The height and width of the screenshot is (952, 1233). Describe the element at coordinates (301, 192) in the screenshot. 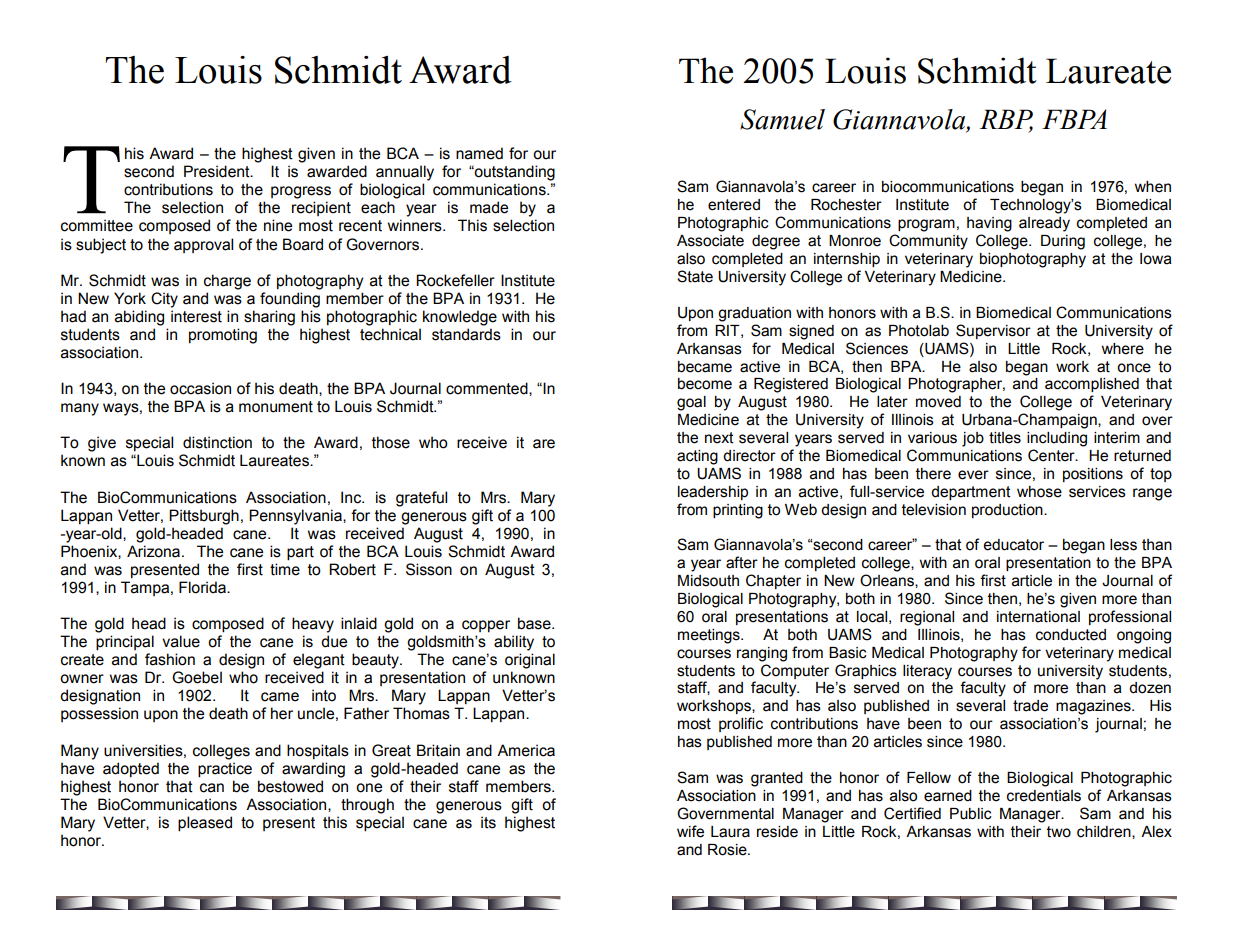

I see `progress` at that location.
